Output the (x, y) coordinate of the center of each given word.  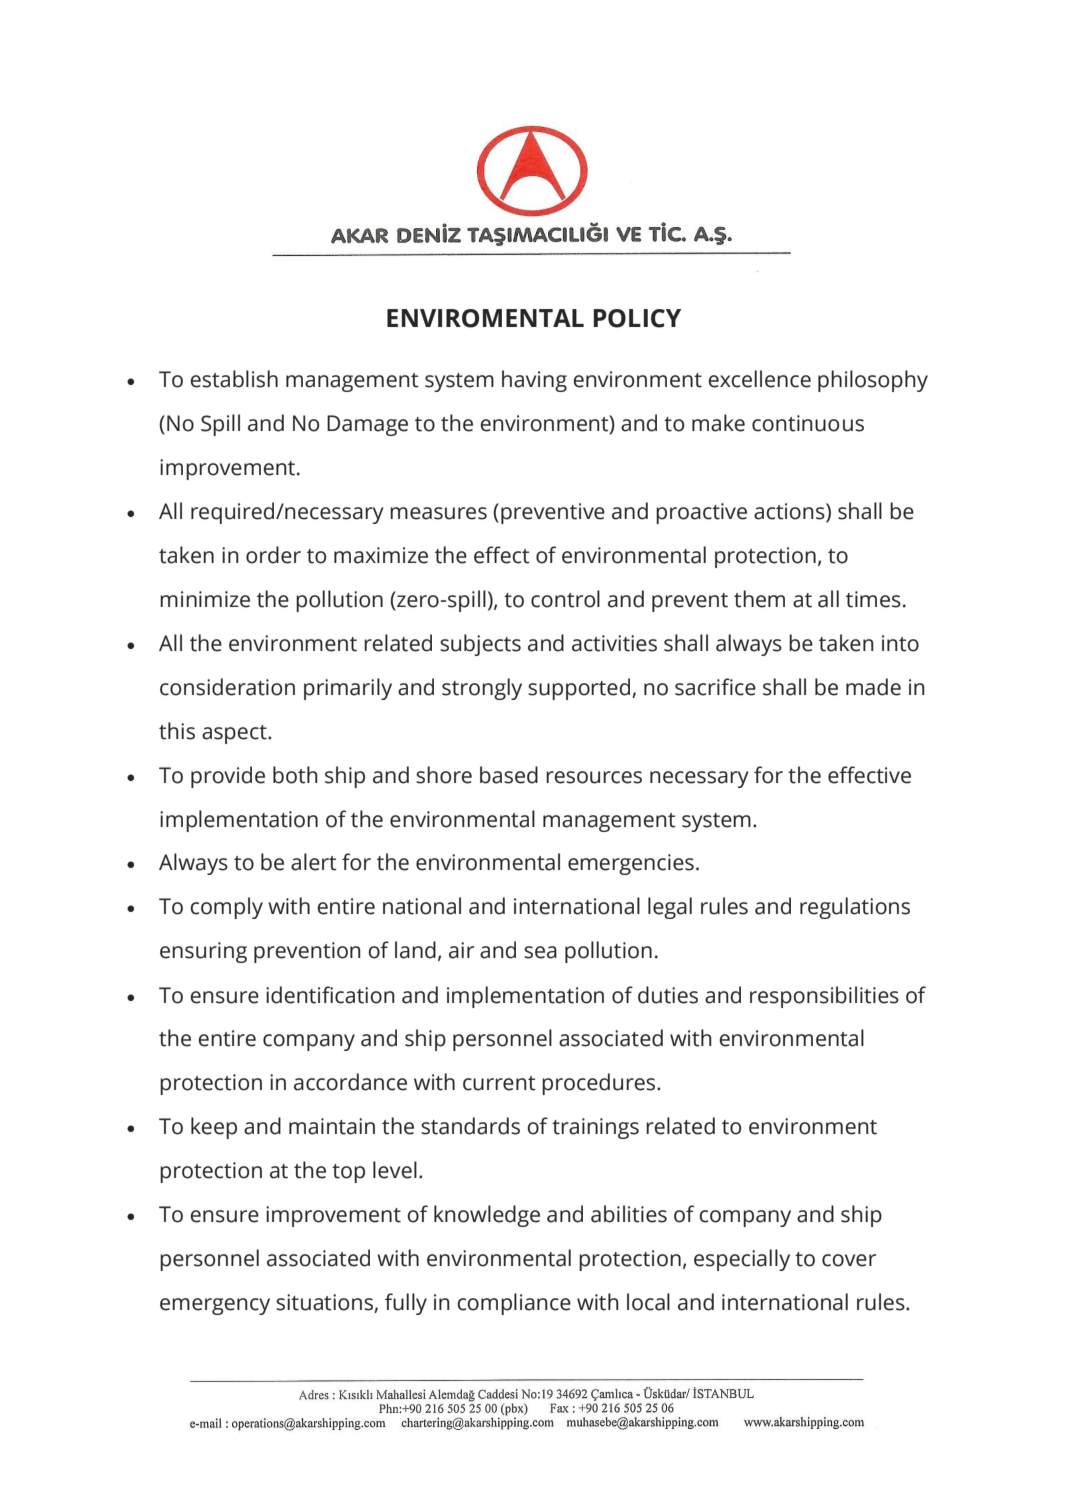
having (534, 381)
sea (540, 952)
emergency (215, 1306)
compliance (514, 1304)
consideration (227, 687)
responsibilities (824, 997)
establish (234, 379)
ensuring (203, 952)
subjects (480, 645)
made (873, 687)
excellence (759, 379)
